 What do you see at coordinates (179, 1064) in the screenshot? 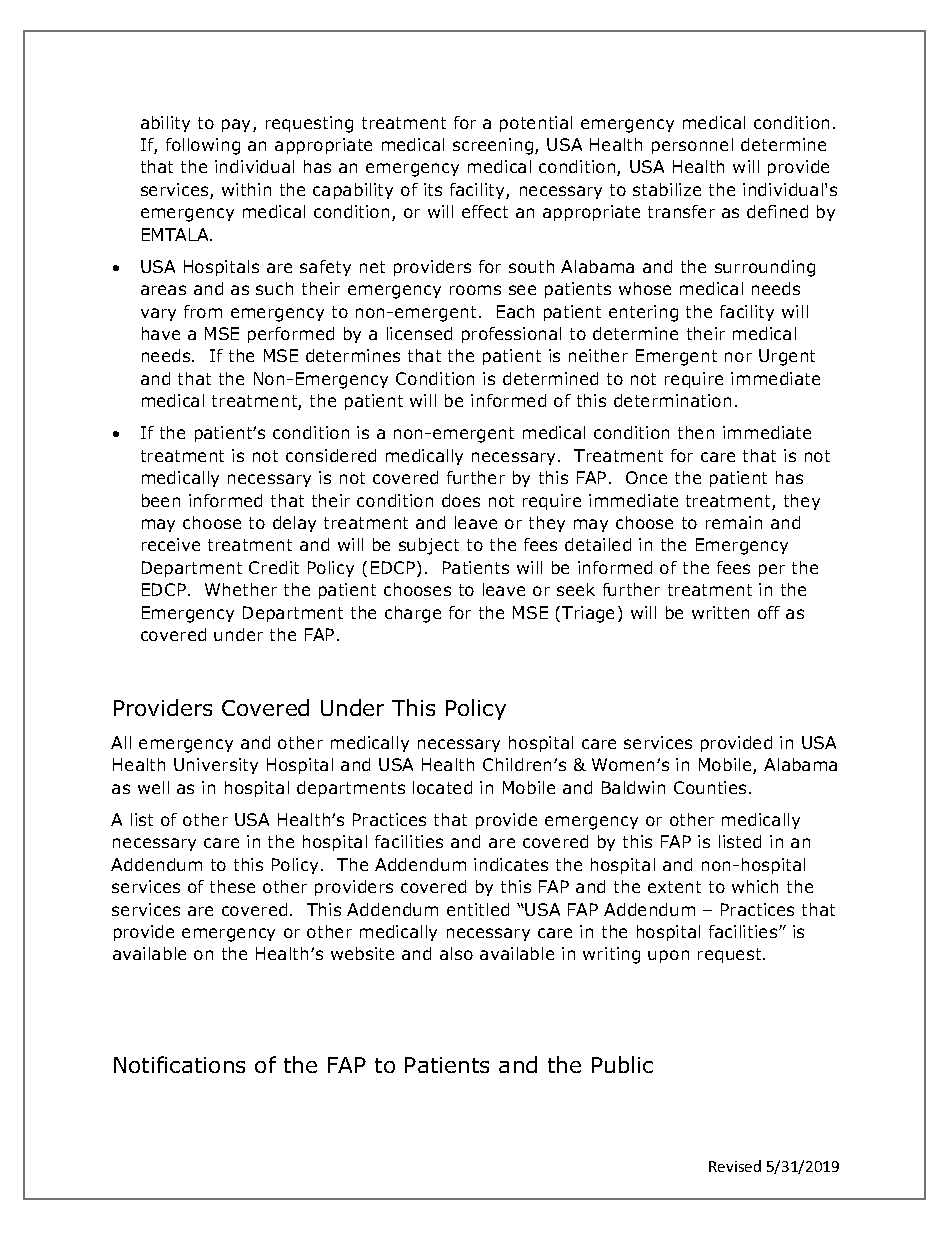
I see `Notifications` at bounding box center [179, 1064].
